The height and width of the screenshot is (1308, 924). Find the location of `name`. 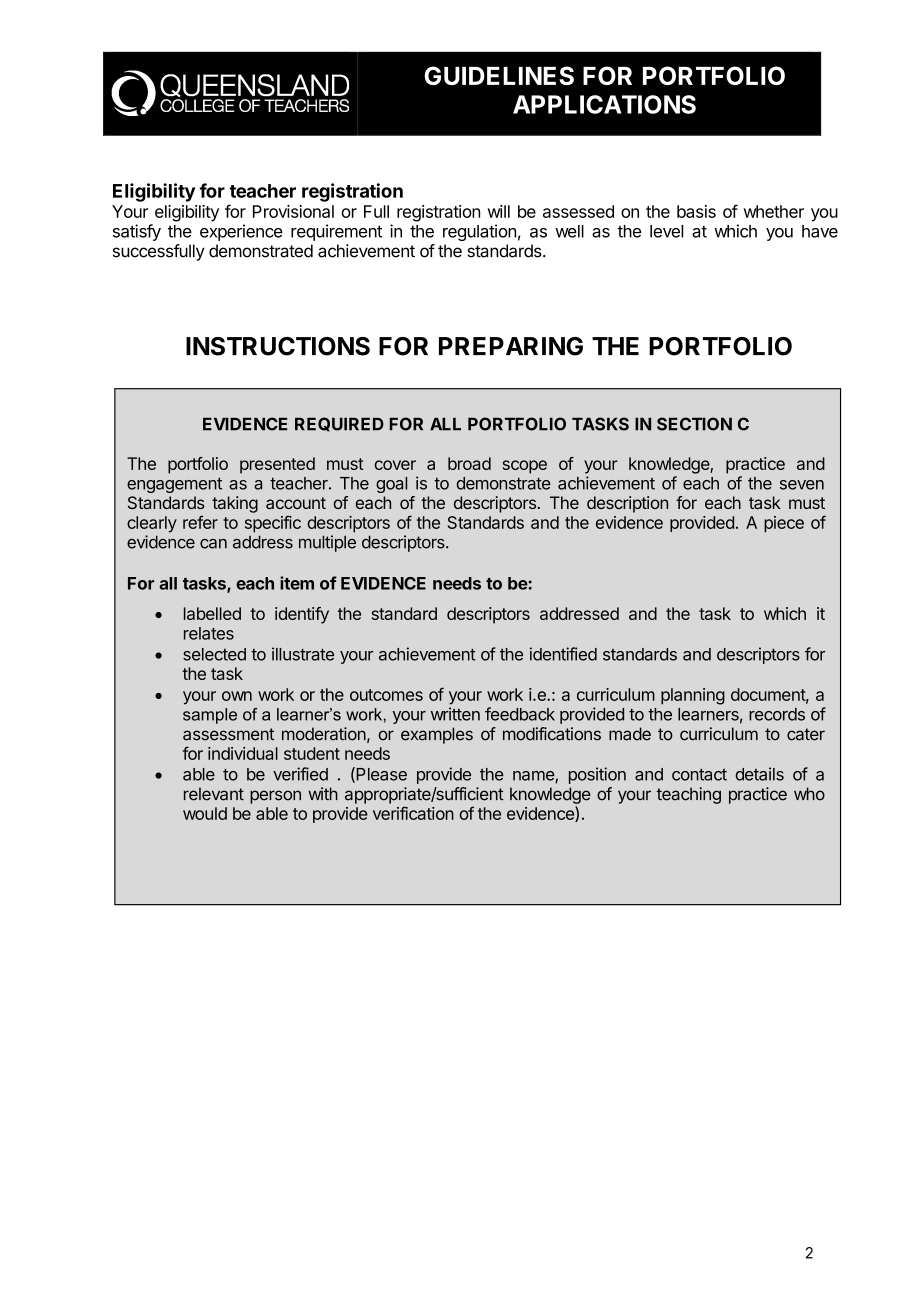

name is located at coordinates (534, 777).
